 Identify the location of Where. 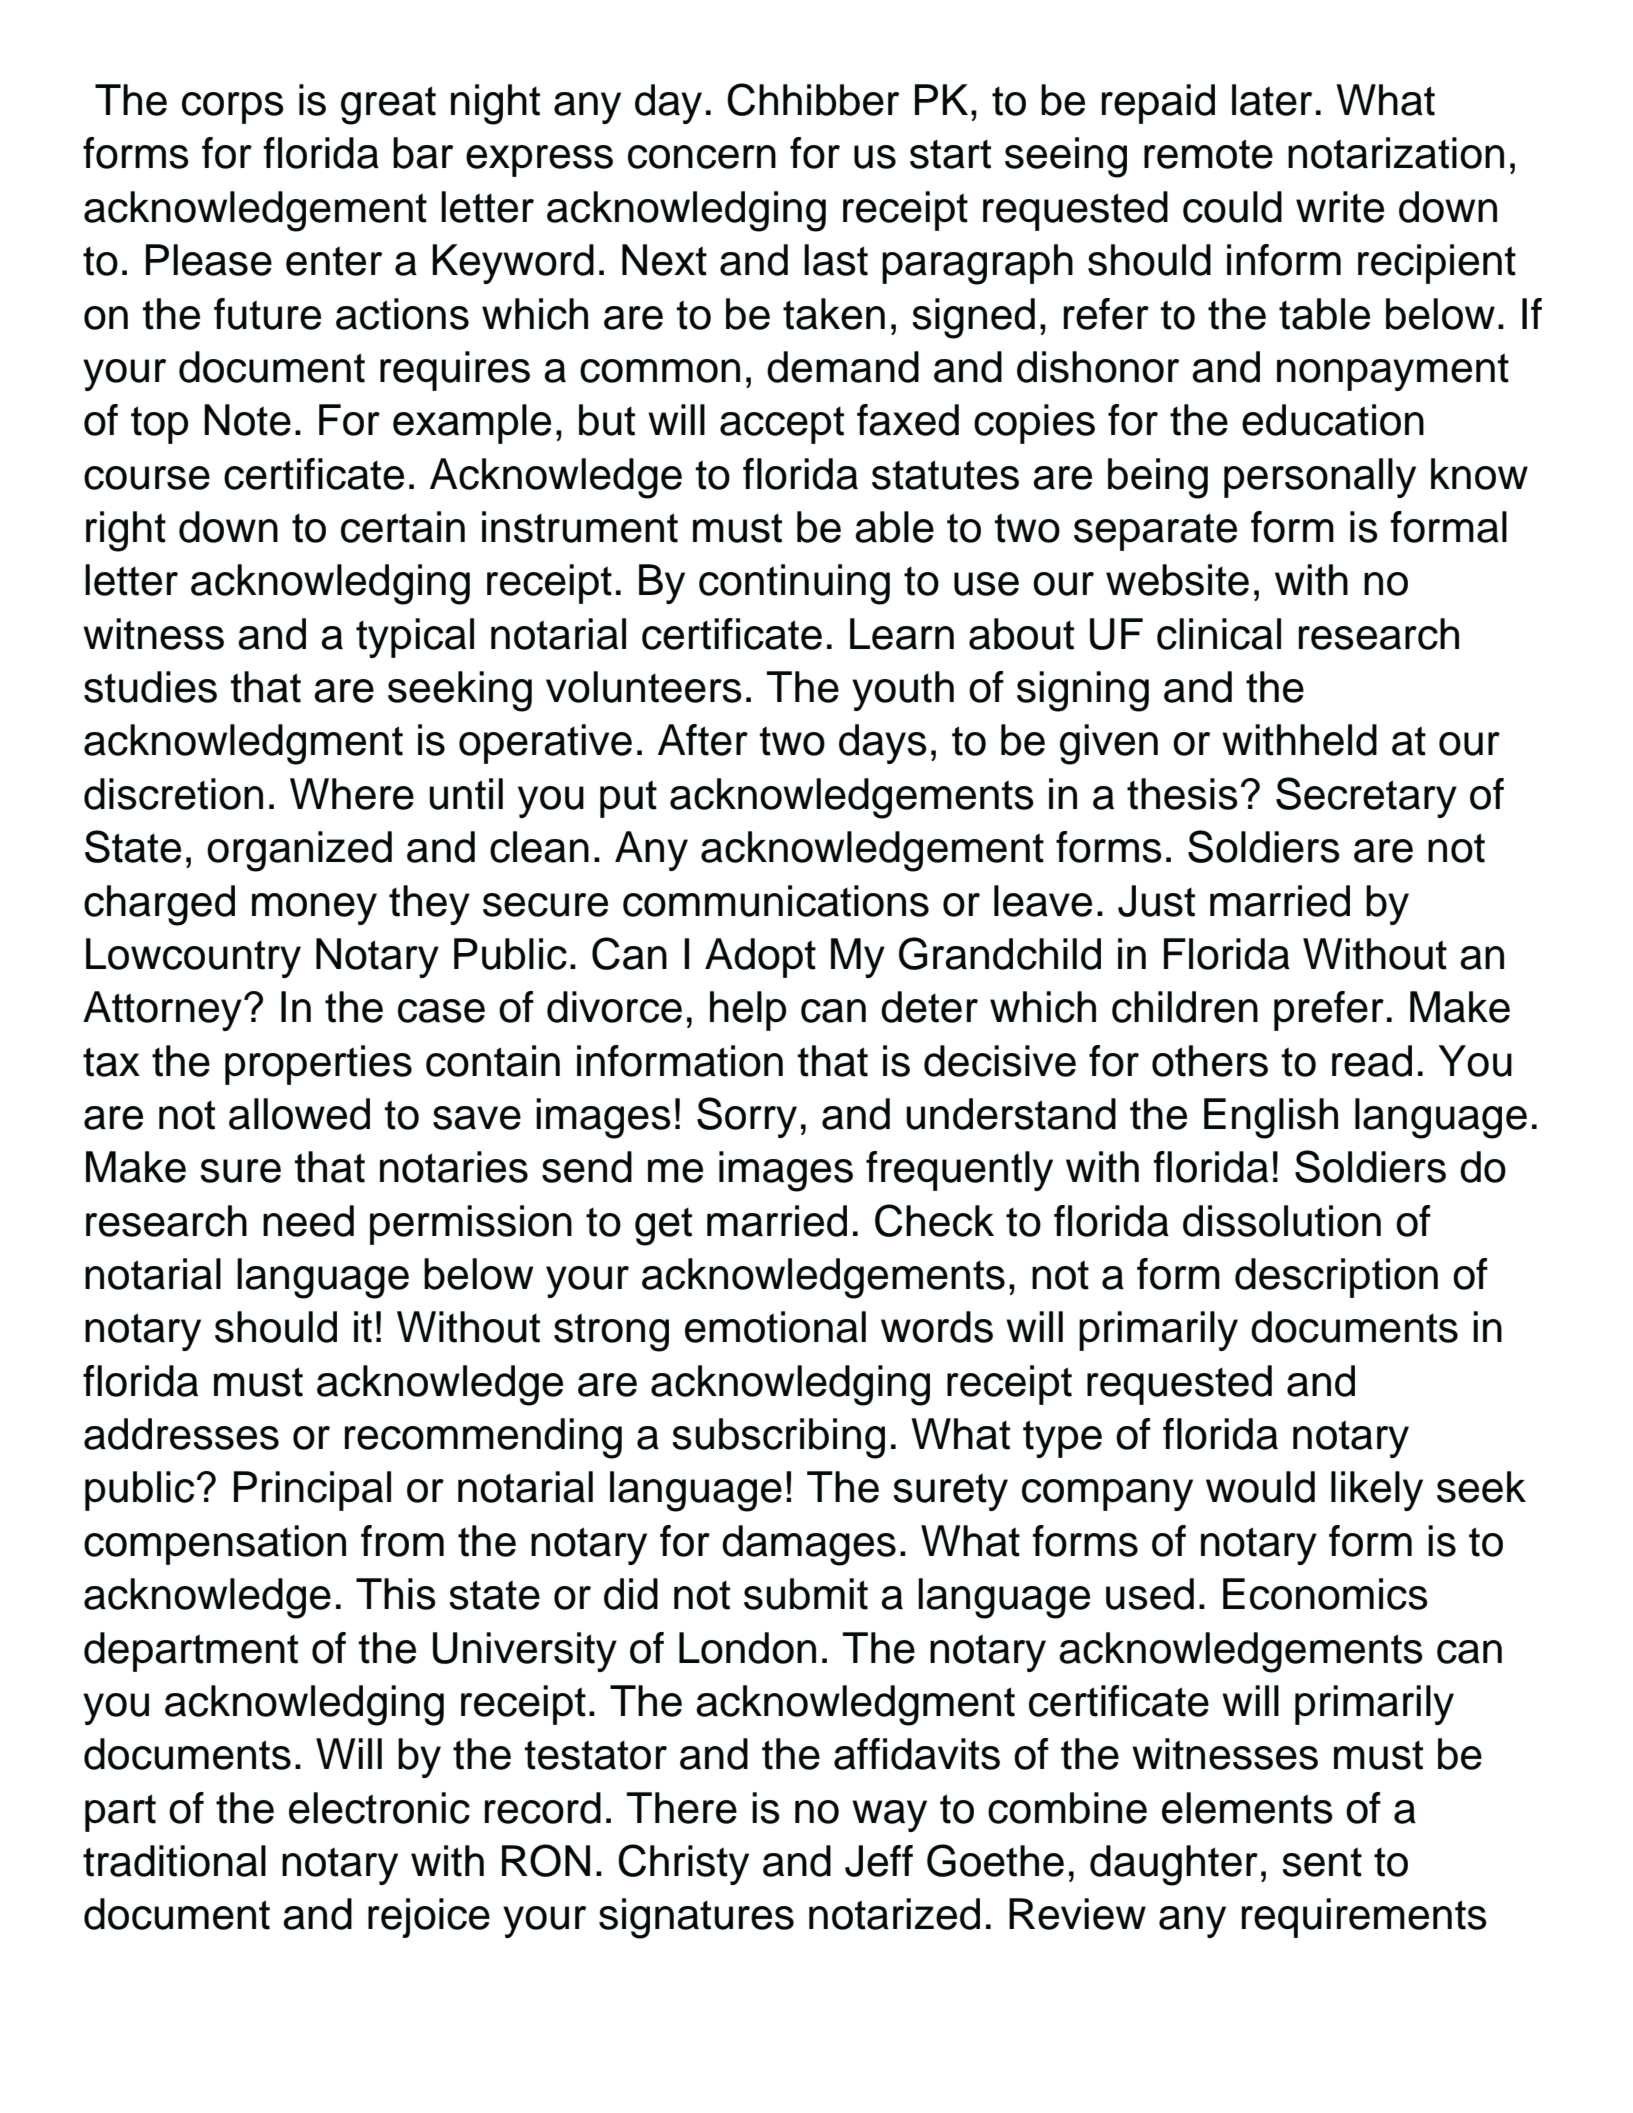
(352, 794).
